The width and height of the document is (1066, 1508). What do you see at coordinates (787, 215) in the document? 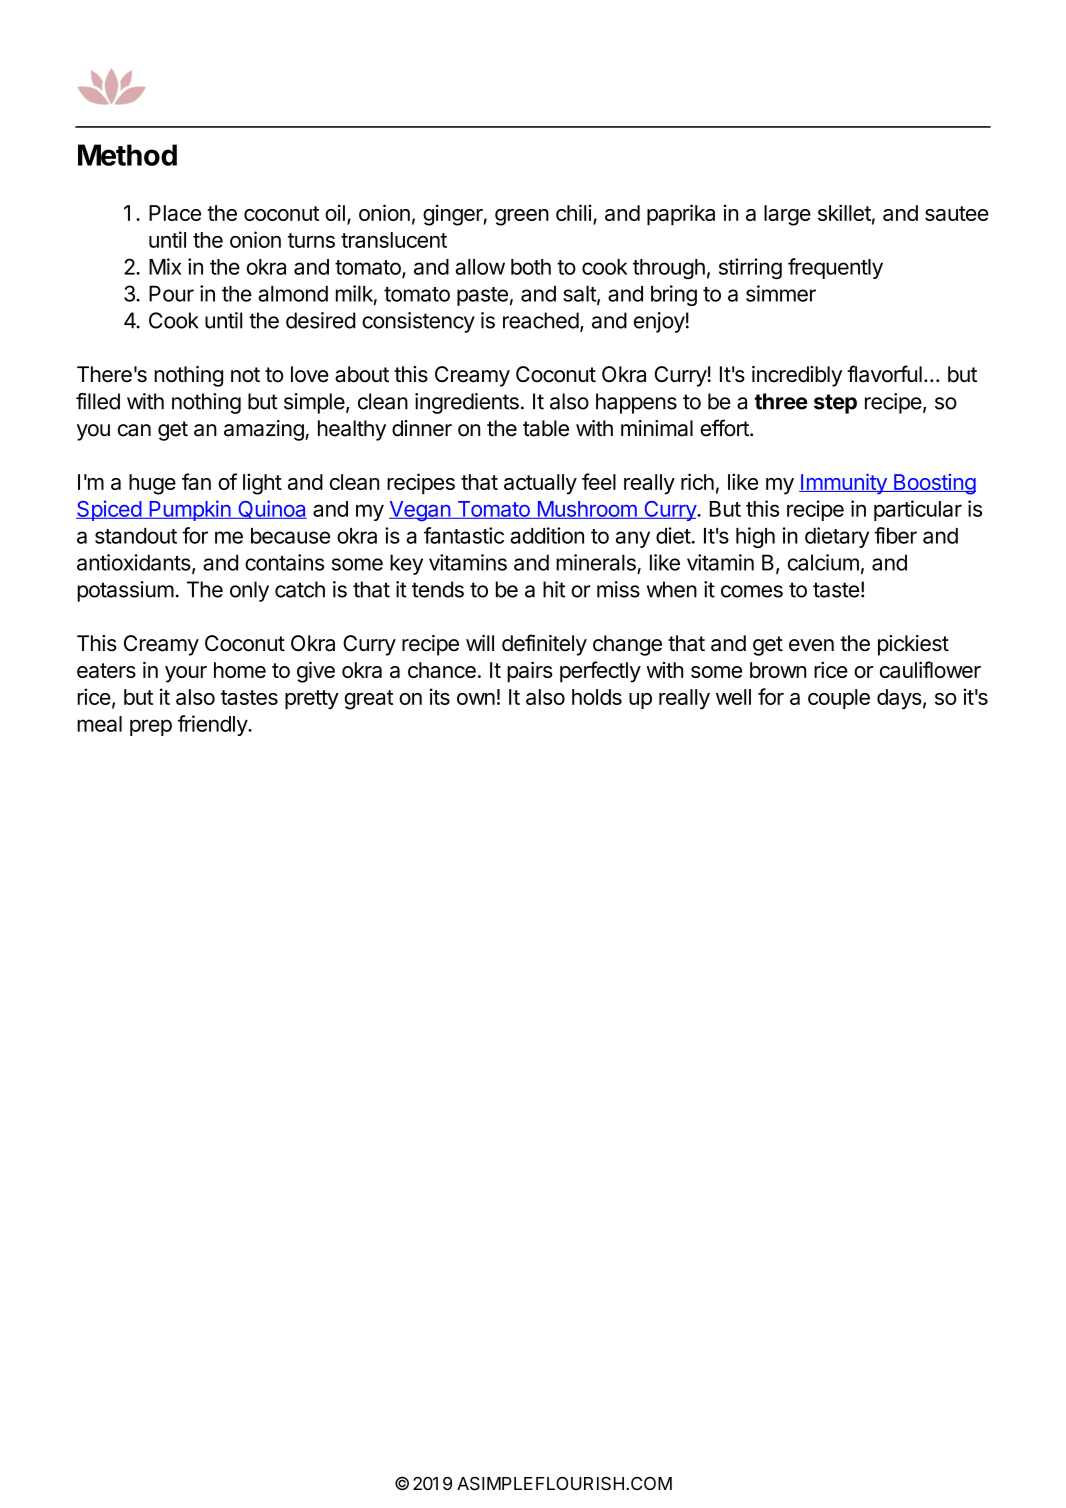
I see `large` at bounding box center [787, 215].
